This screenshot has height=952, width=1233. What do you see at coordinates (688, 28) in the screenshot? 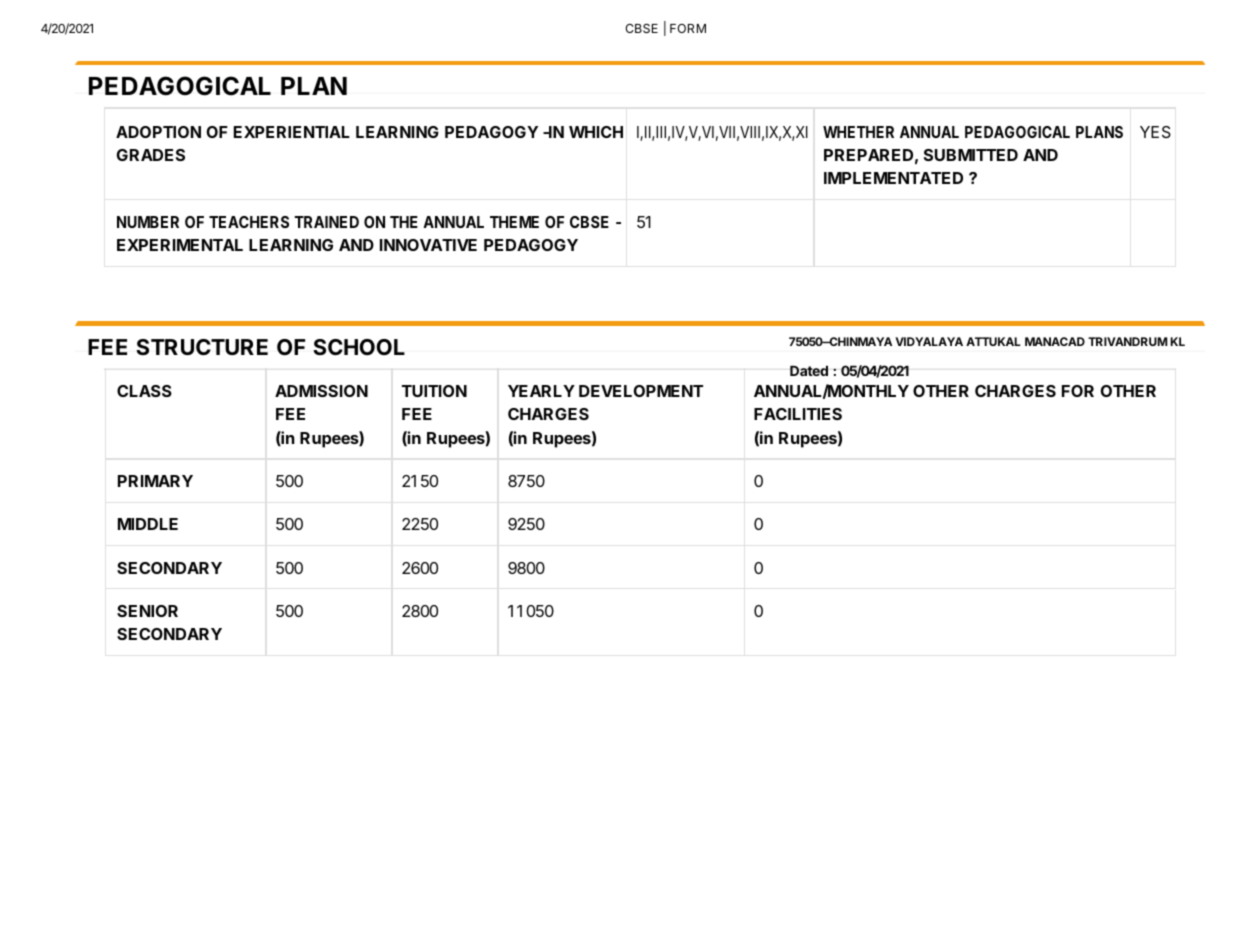
I see `FORM` at bounding box center [688, 28].
